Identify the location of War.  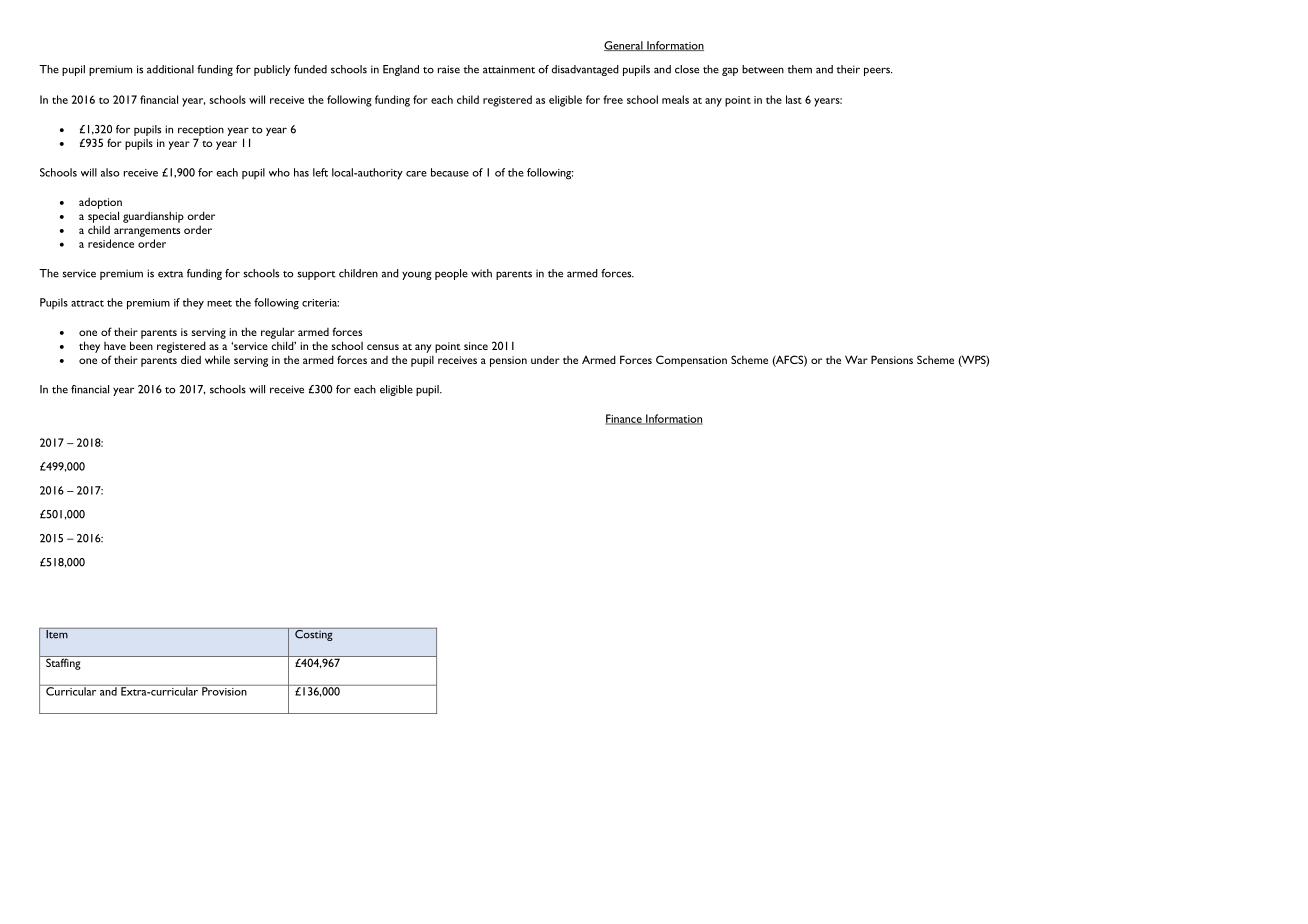
(856, 359).
